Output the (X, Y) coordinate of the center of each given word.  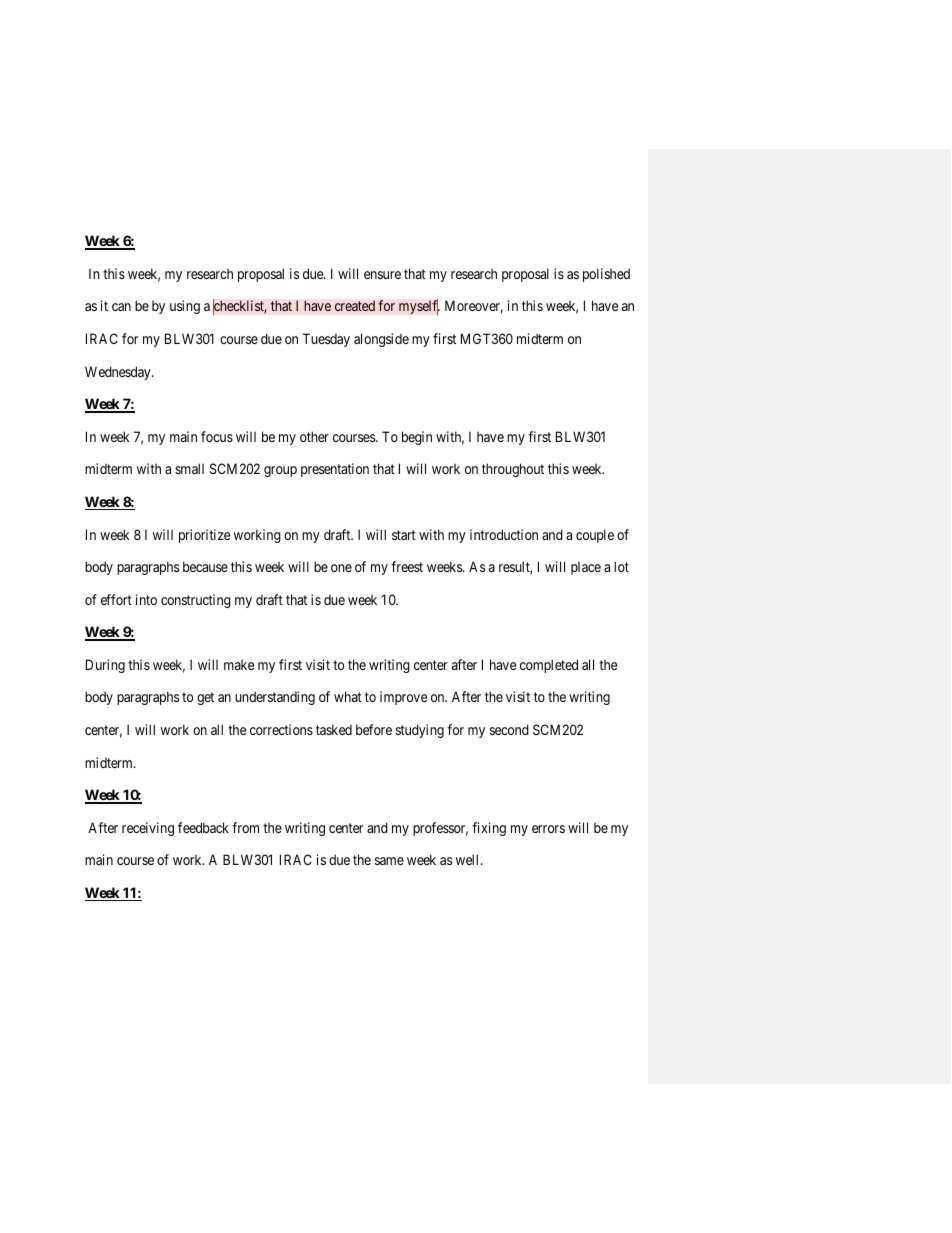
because (205, 566)
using (185, 307)
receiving (148, 829)
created (355, 306)
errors (548, 829)
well (469, 859)
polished (606, 275)
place (586, 568)
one (341, 568)
